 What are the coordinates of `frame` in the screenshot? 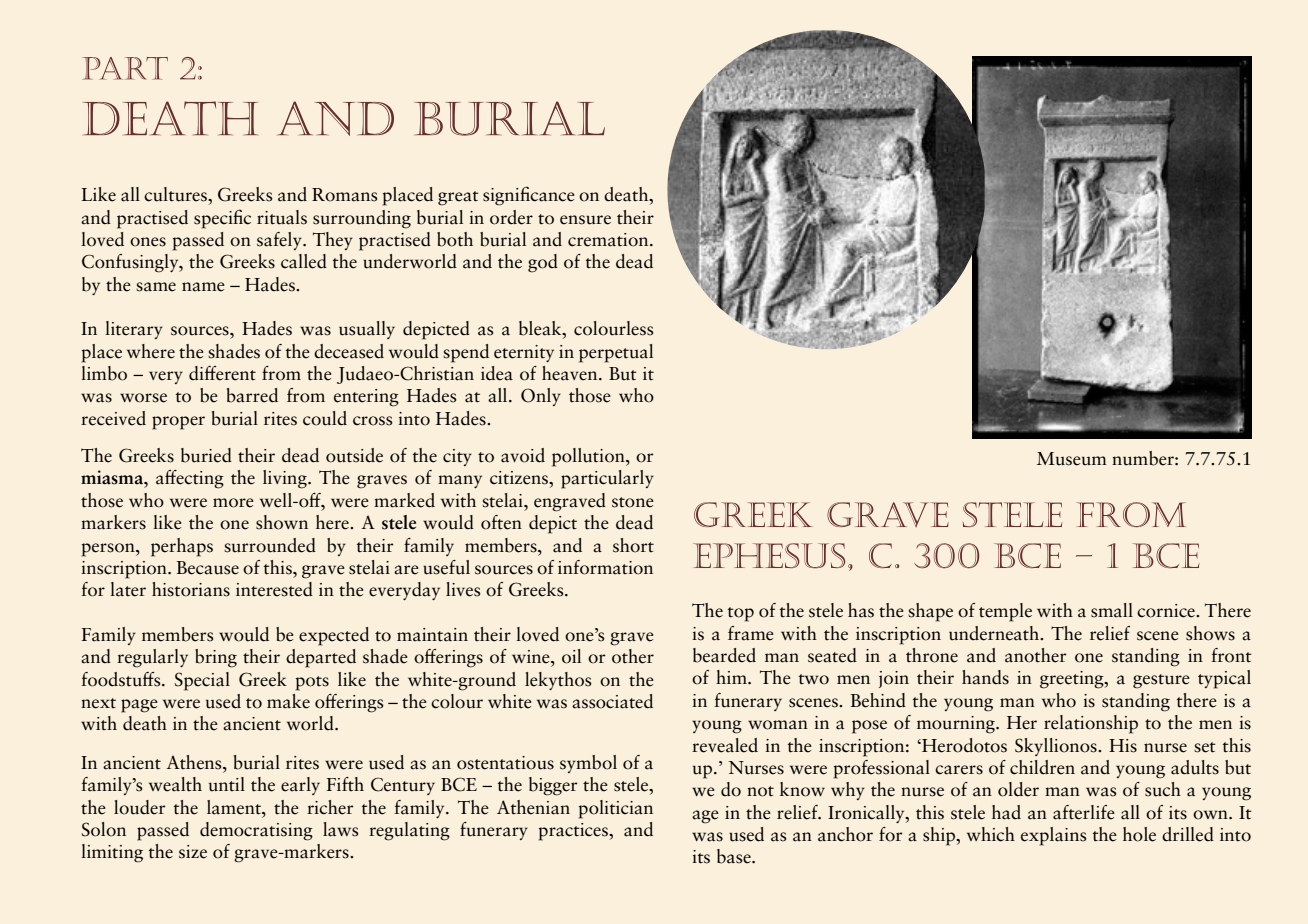 It's located at (751, 633).
